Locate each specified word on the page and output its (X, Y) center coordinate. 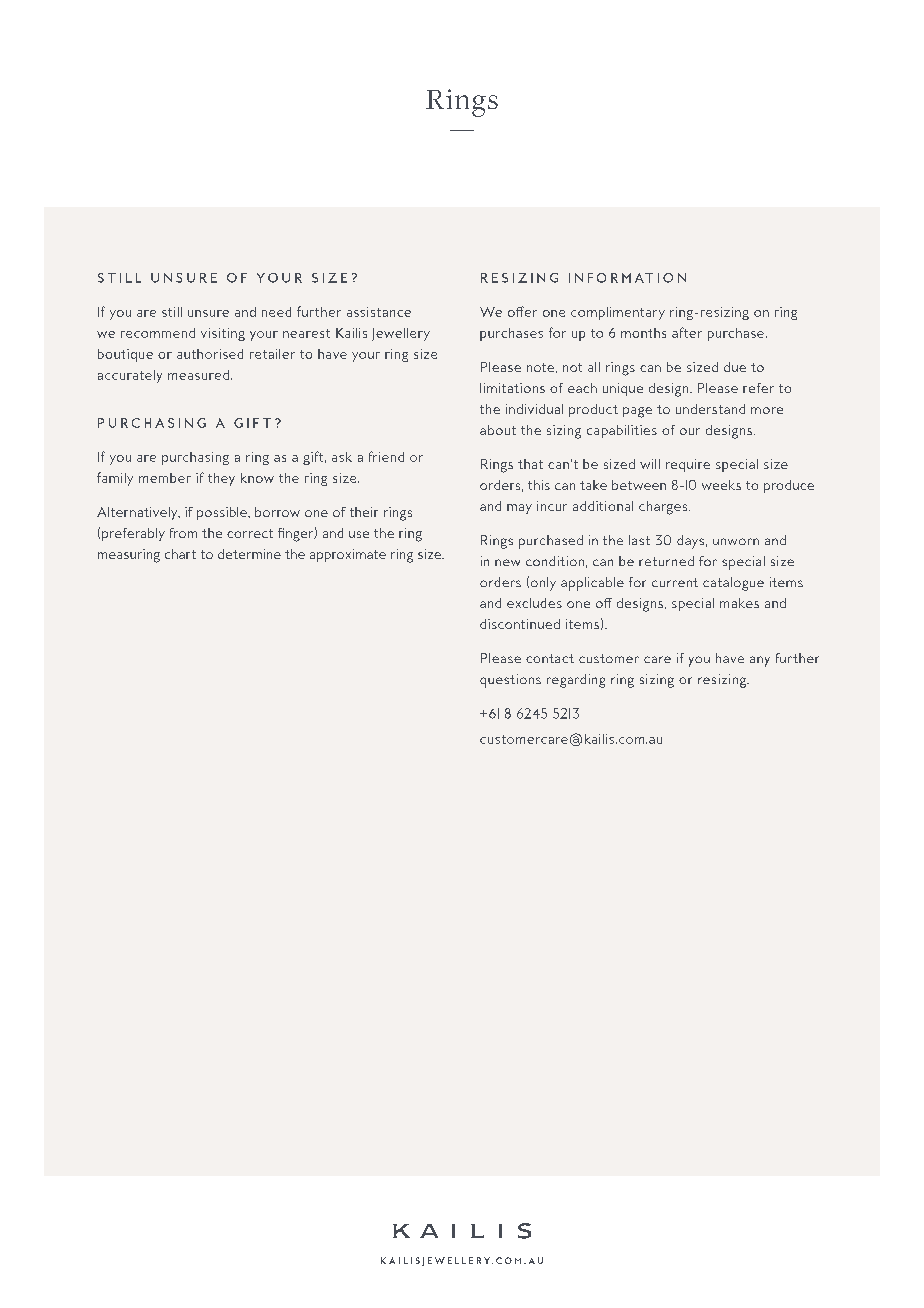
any (760, 661)
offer (522, 311)
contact (550, 658)
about (498, 430)
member (165, 478)
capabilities (622, 431)
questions (510, 681)
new (507, 562)
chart (180, 554)
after (687, 332)
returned (666, 561)
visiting (223, 334)
